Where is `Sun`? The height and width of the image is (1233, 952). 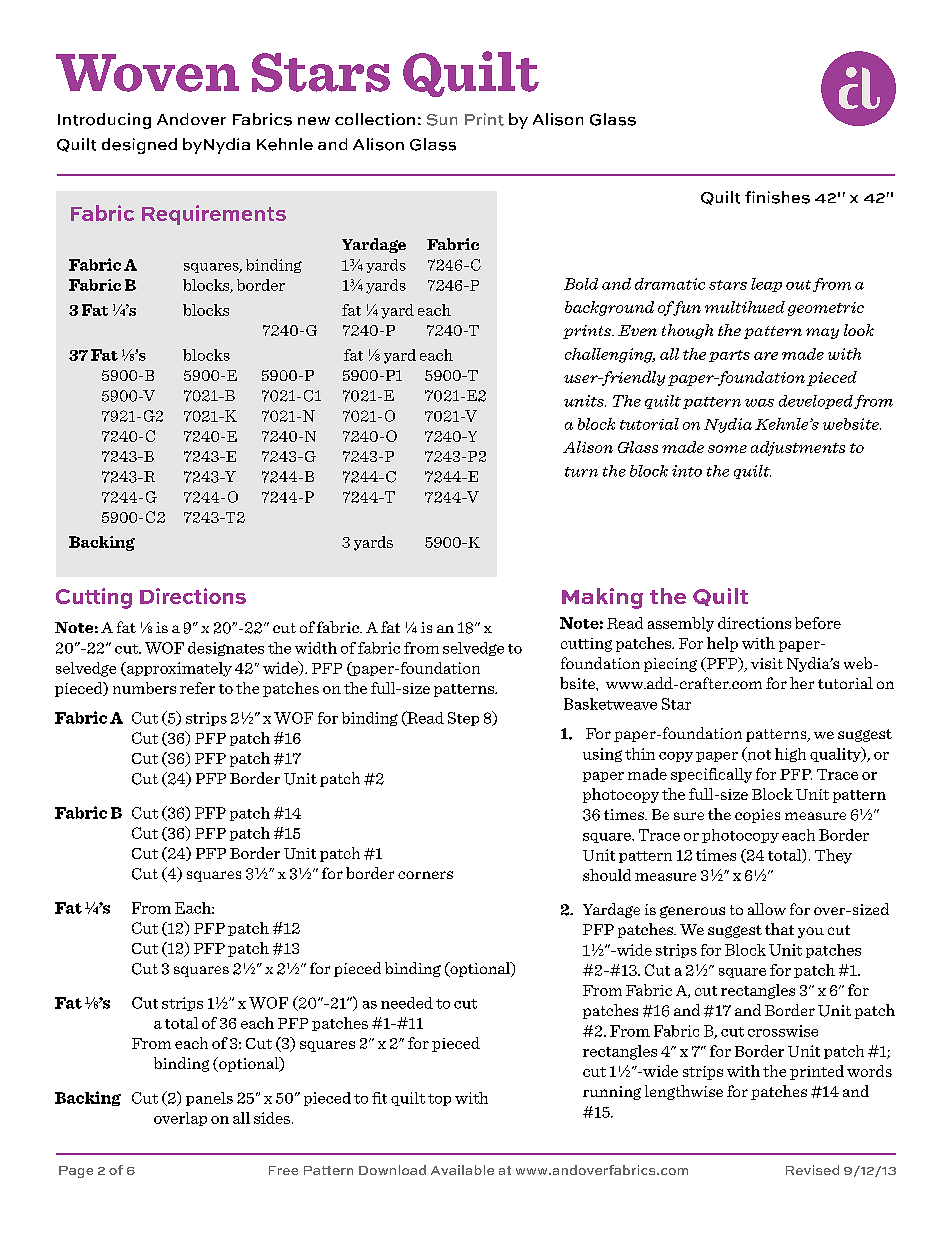
Sun is located at coordinates (442, 120).
